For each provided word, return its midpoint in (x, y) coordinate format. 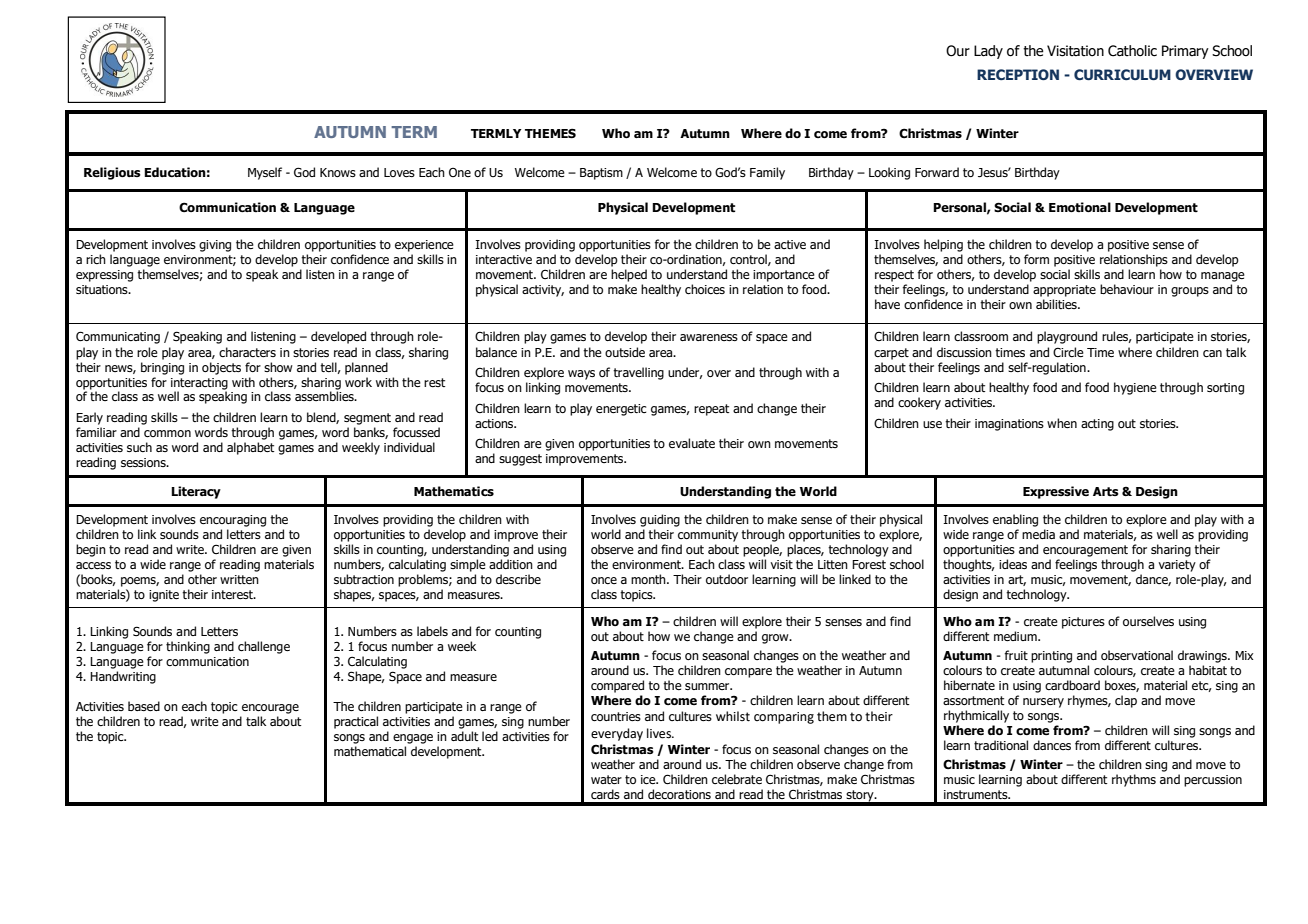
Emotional (1080, 207)
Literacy (196, 492)
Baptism (601, 174)
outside (625, 352)
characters (247, 352)
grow (776, 639)
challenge (264, 647)
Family (767, 173)
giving (215, 246)
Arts (1106, 491)
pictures (1083, 623)
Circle (1068, 352)
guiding (660, 520)
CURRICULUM (1122, 74)
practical (356, 722)
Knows (338, 172)
